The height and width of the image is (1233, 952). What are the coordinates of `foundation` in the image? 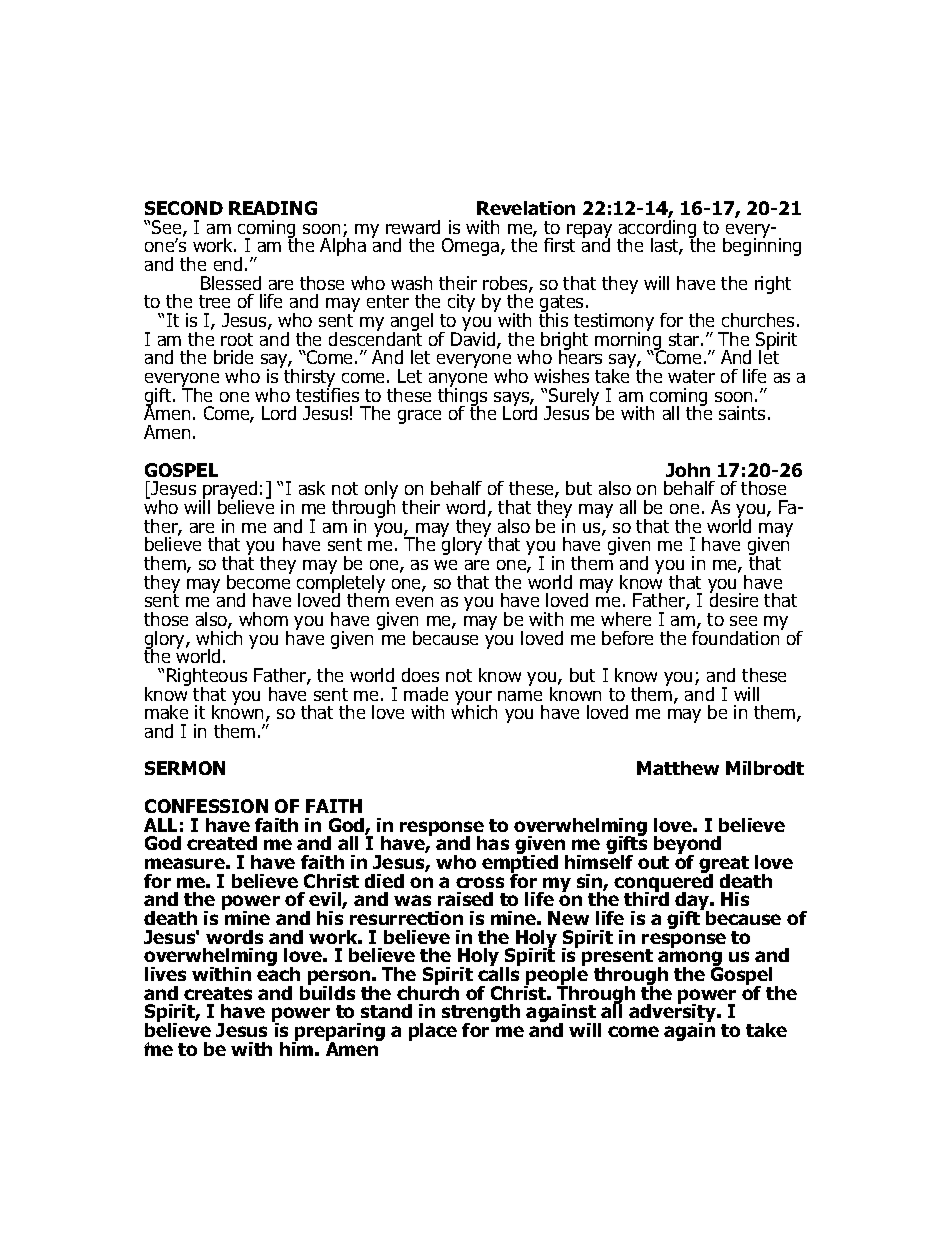 It's located at (737, 636).
